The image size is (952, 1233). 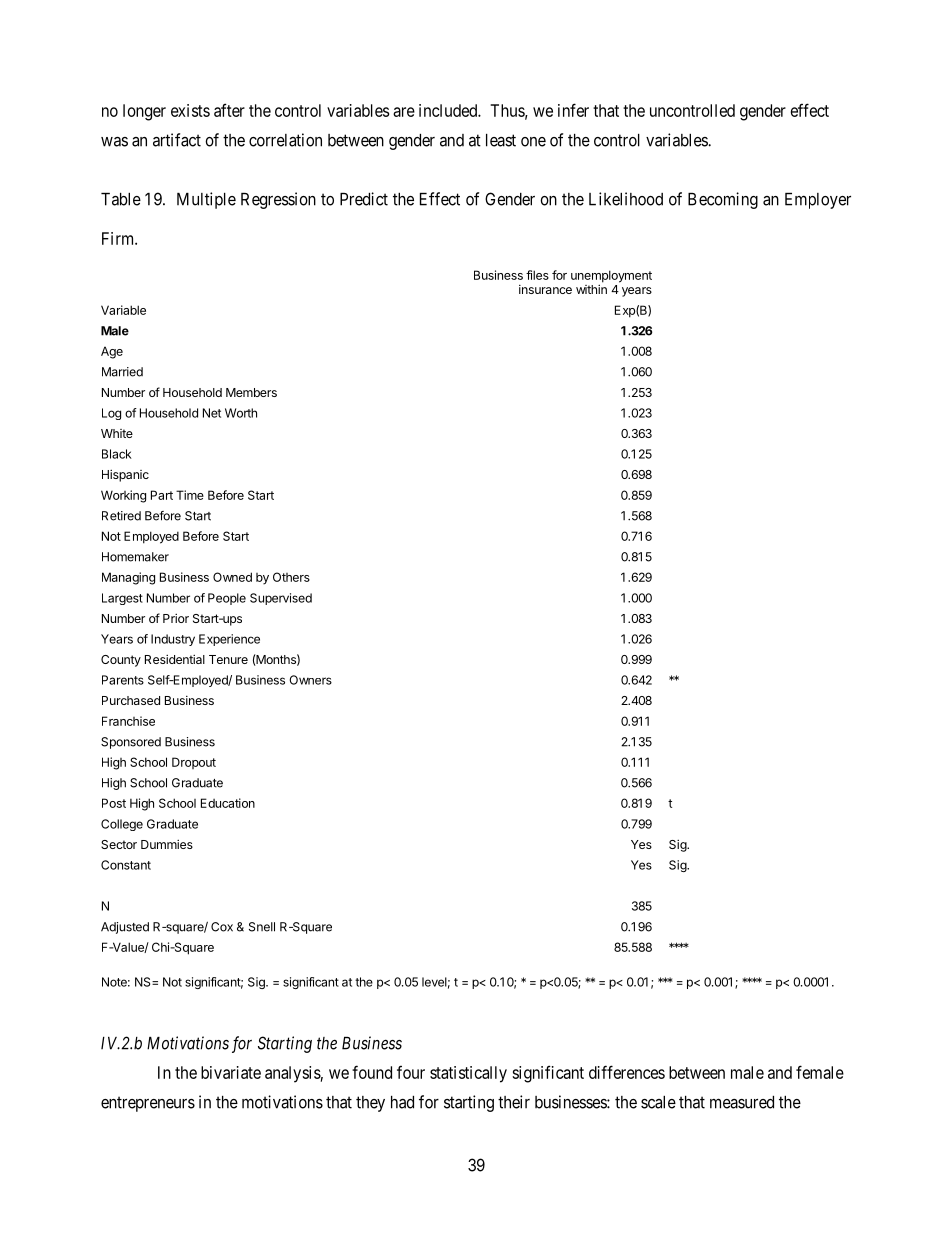 I want to click on Others, so click(x=291, y=577).
